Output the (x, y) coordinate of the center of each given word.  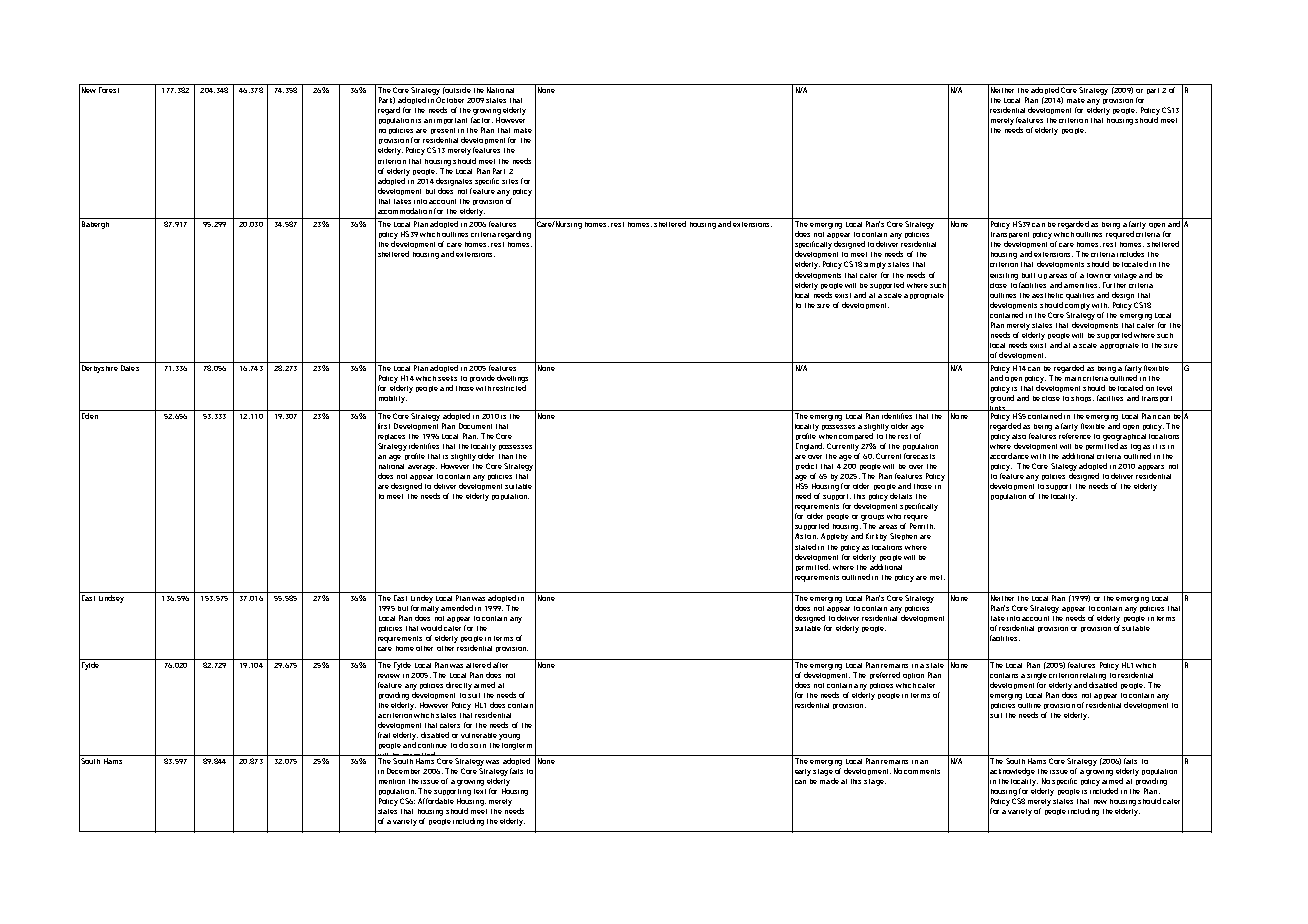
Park (387, 100)
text (480, 791)
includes (1130, 254)
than (506, 456)
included (1104, 791)
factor (482, 120)
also (1019, 436)
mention (392, 781)
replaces (391, 437)
